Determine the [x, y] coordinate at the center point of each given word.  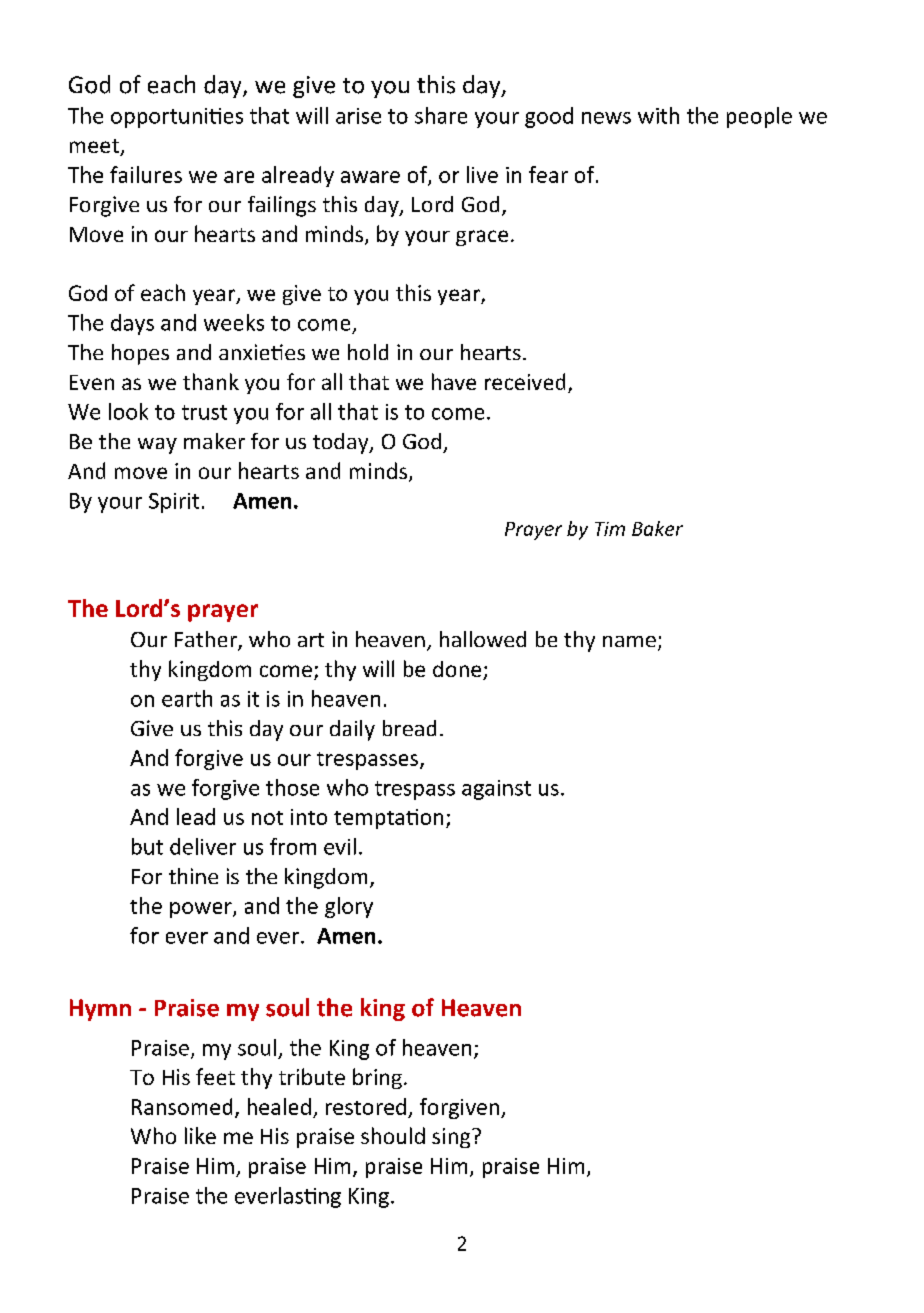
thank [211, 381]
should [393, 1135]
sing [452, 1138]
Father [207, 640]
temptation [388, 819]
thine [193, 876]
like [200, 1135]
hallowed [483, 639]
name [629, 641]
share [441, 115]
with [658, 115]
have [454, 381]
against [496, 790]
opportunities [177, 118]
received [525, 381]
